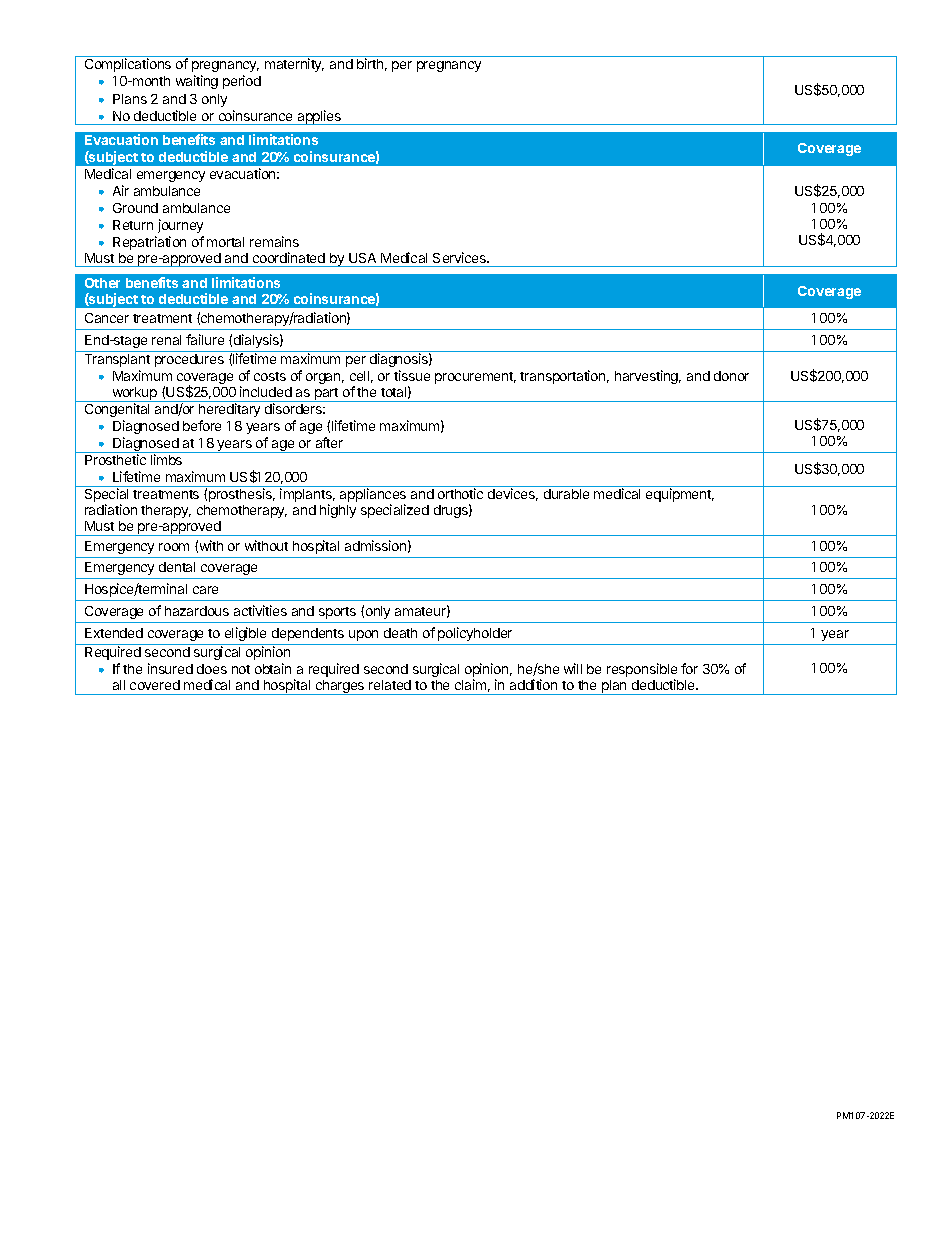 The image size is (952, 1233). I want to click on limbs, so click(166, 459).
